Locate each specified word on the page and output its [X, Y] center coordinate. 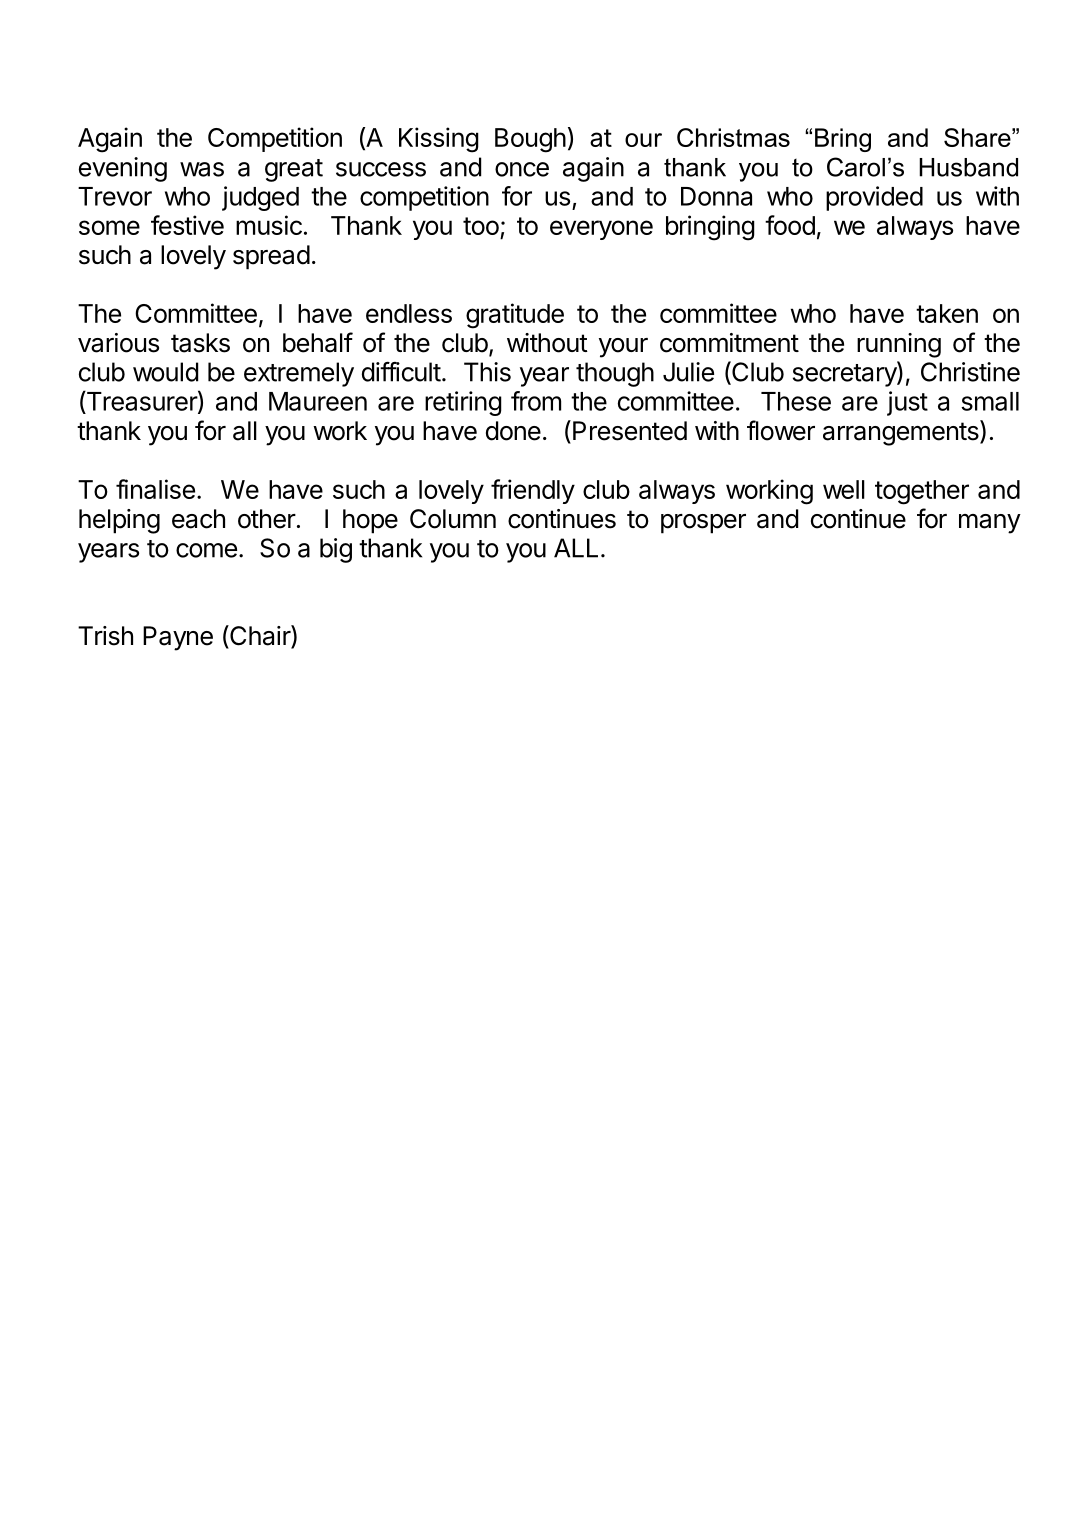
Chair [260, 636]
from [536, 401]
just [907, 403]
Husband [968, 167]
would [165, 372]
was [202, 169]
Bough [530, 140]
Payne [178, 638]
